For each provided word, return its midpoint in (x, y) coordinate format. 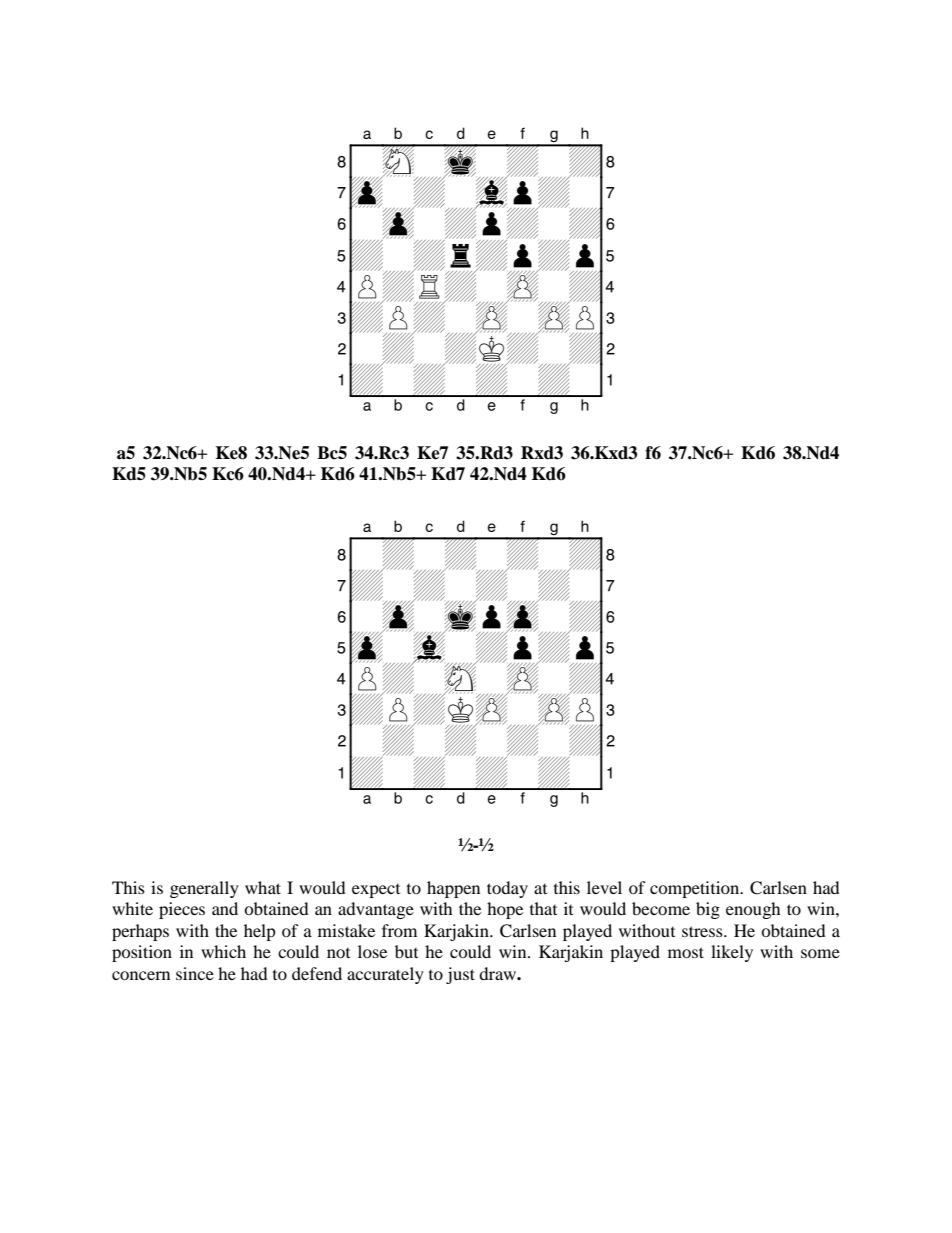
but (406, 951)
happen (453, 889)
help (260, 932)
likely (732, 953)
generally (204, 889)
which (223, 951)
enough (753, 910)
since (195, 973)
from (399, 930)
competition (696, 889)
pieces (182, 910)
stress (703, 931)
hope (505, 910)
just (460, 975)
